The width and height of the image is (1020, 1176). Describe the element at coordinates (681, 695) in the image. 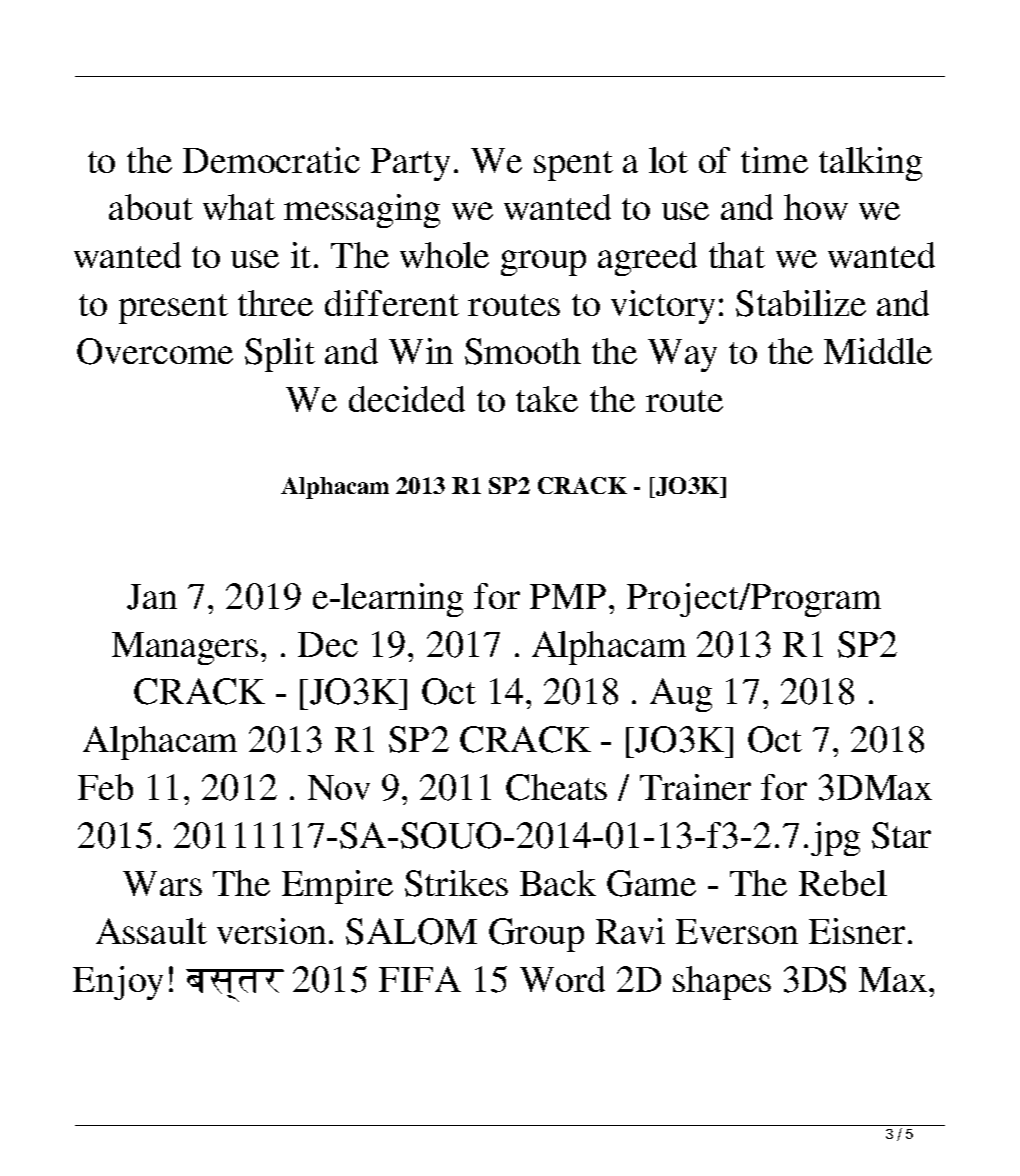

I see `Aug` at that location.
